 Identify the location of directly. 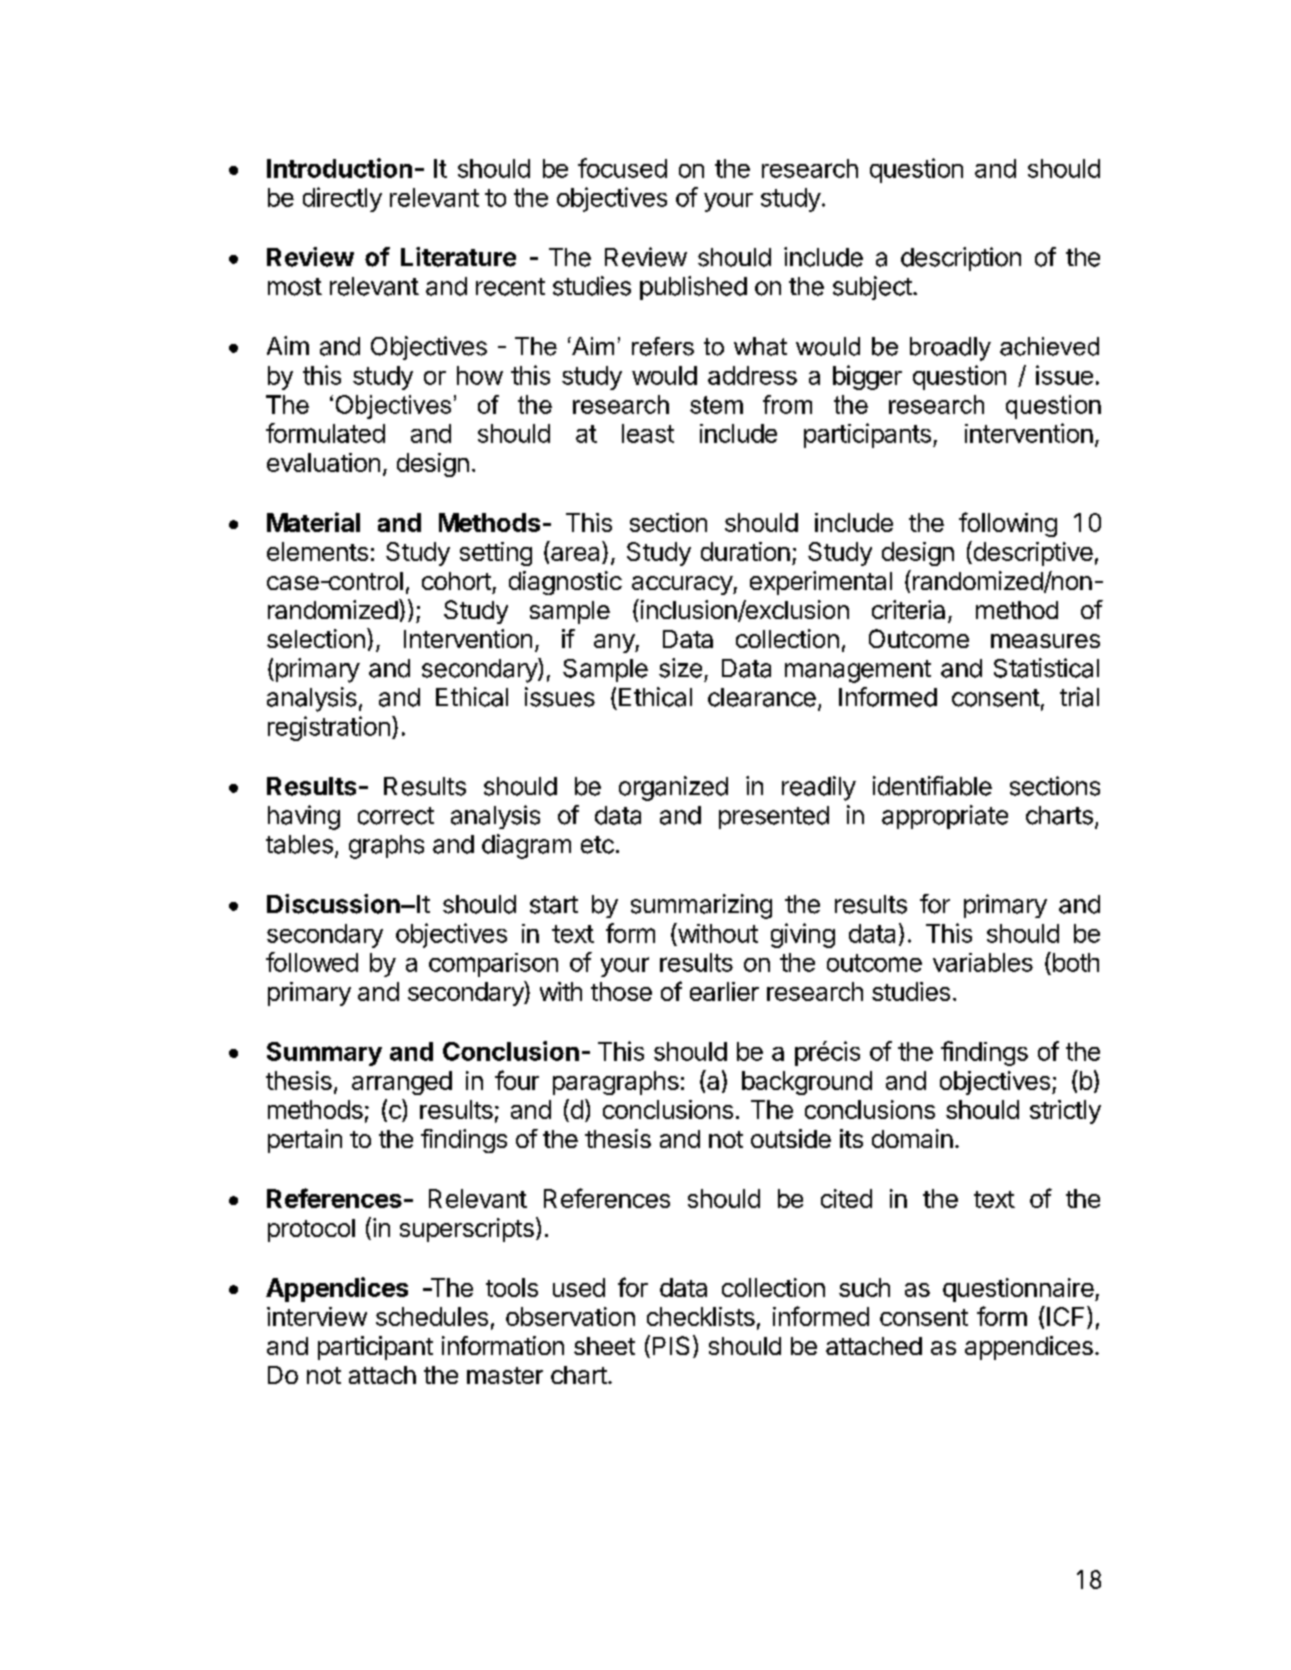
(342, 199).
